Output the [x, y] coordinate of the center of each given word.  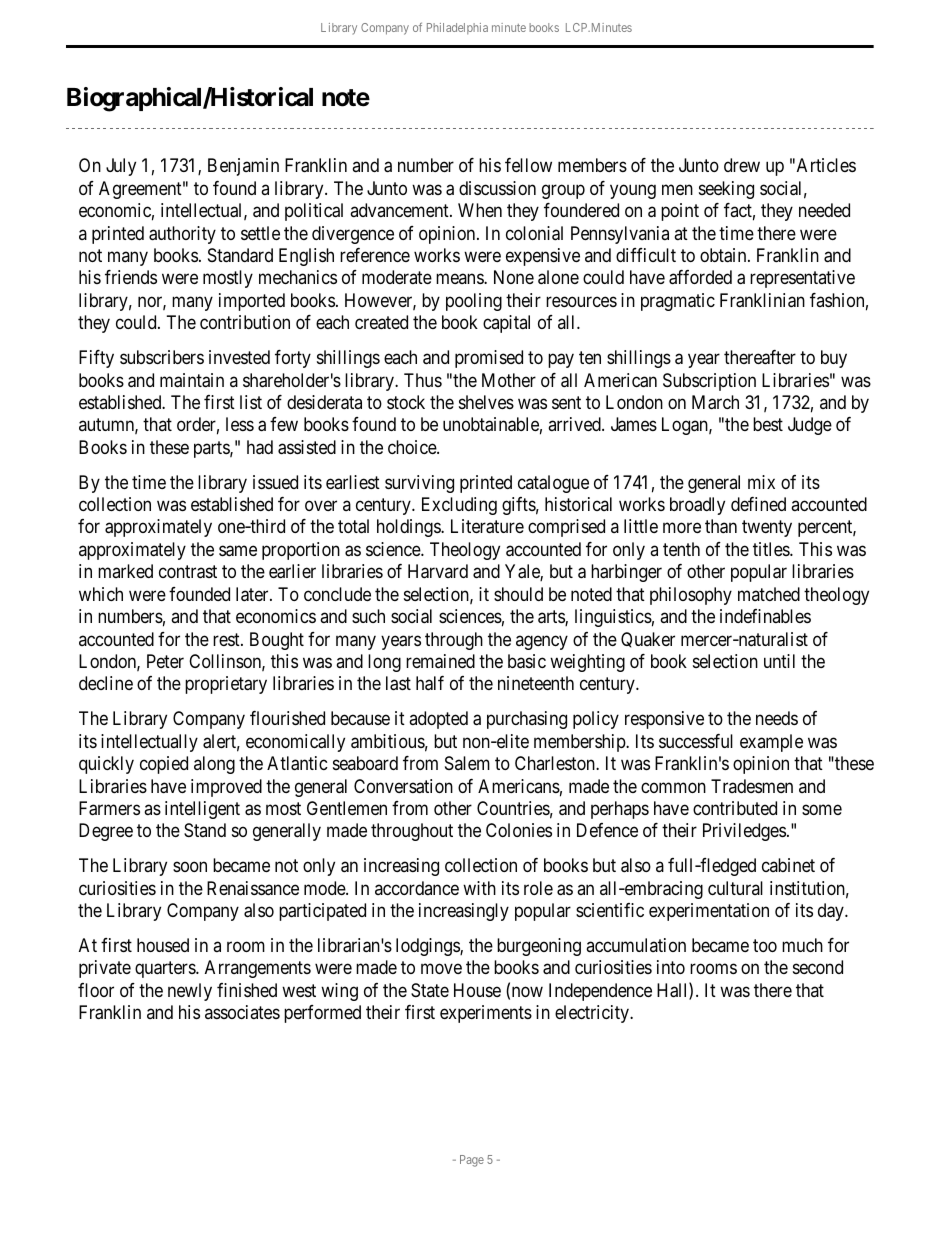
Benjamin [243, 167]
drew [742, 165]
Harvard [438, 571]
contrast [188, 572]
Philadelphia [457, 28]
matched [769, 594]
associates [242, 1012]
